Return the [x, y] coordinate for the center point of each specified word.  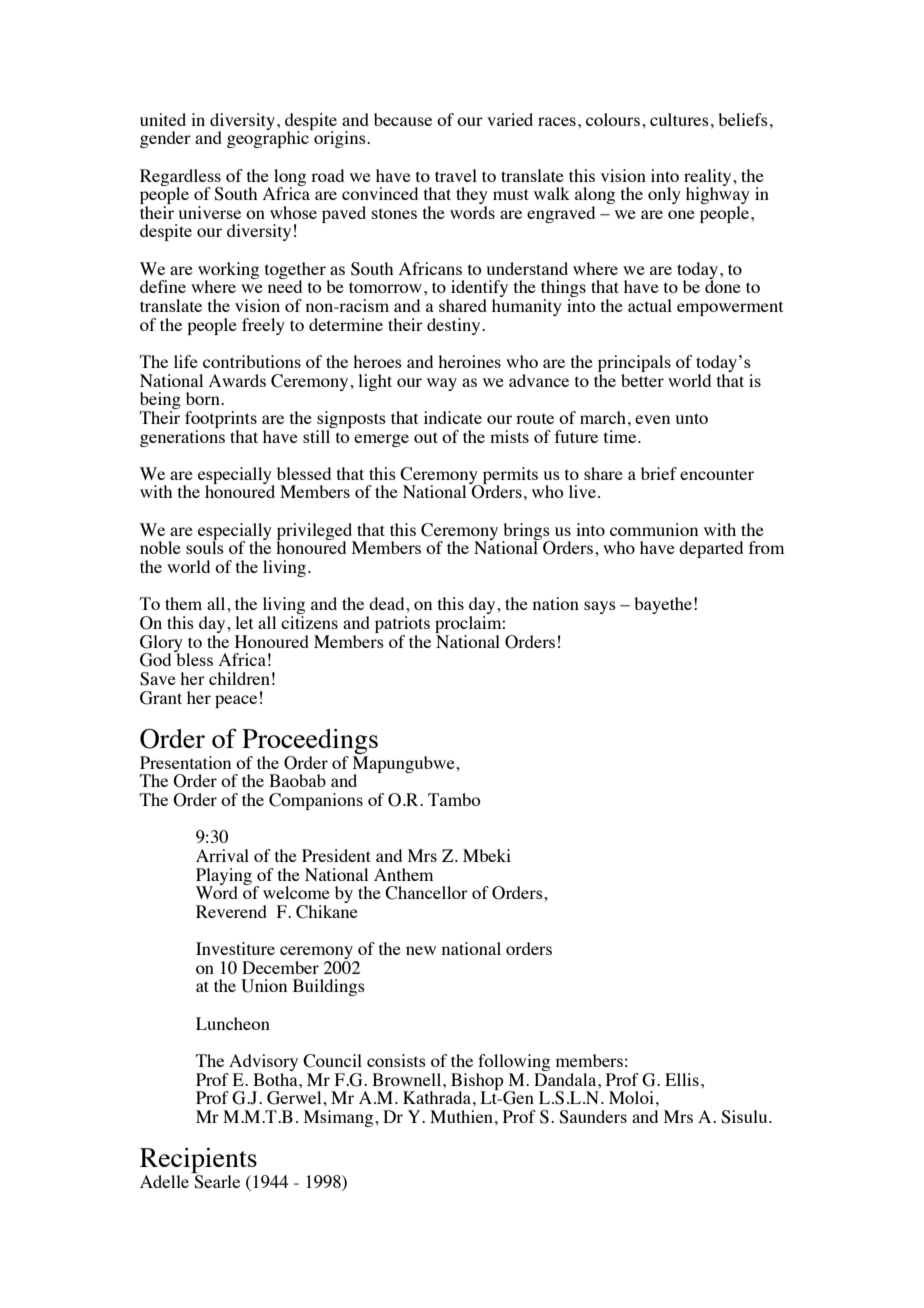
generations [182, 437]
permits [509, 476]
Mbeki [487, 855]
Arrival [222, 855]
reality [709, 178]
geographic [269, 138]
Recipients [198, 1162]
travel [456, 175]
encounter [717, 474]
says [600, 607]
